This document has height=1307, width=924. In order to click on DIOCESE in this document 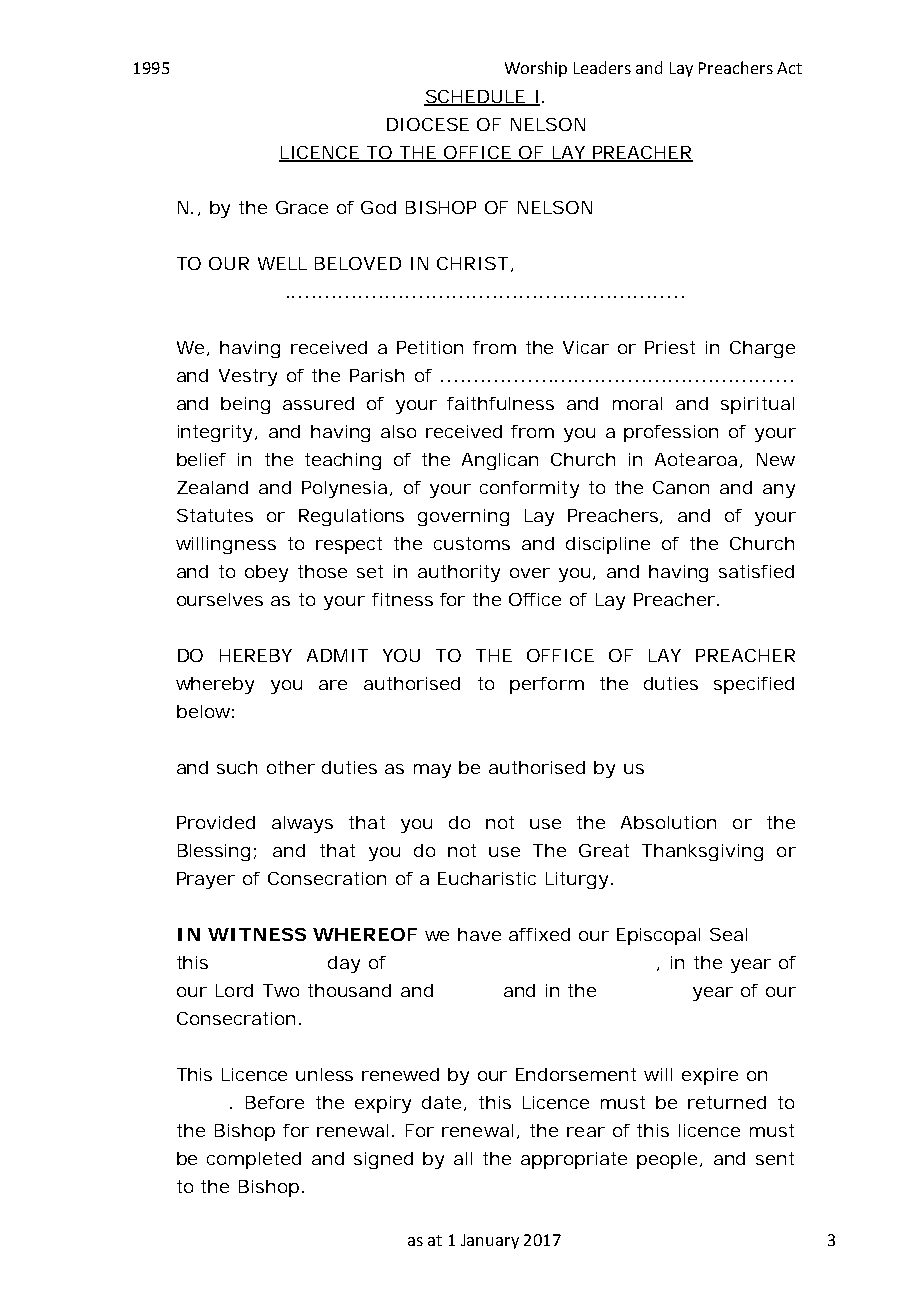, I will do `click(428, 124)`.
